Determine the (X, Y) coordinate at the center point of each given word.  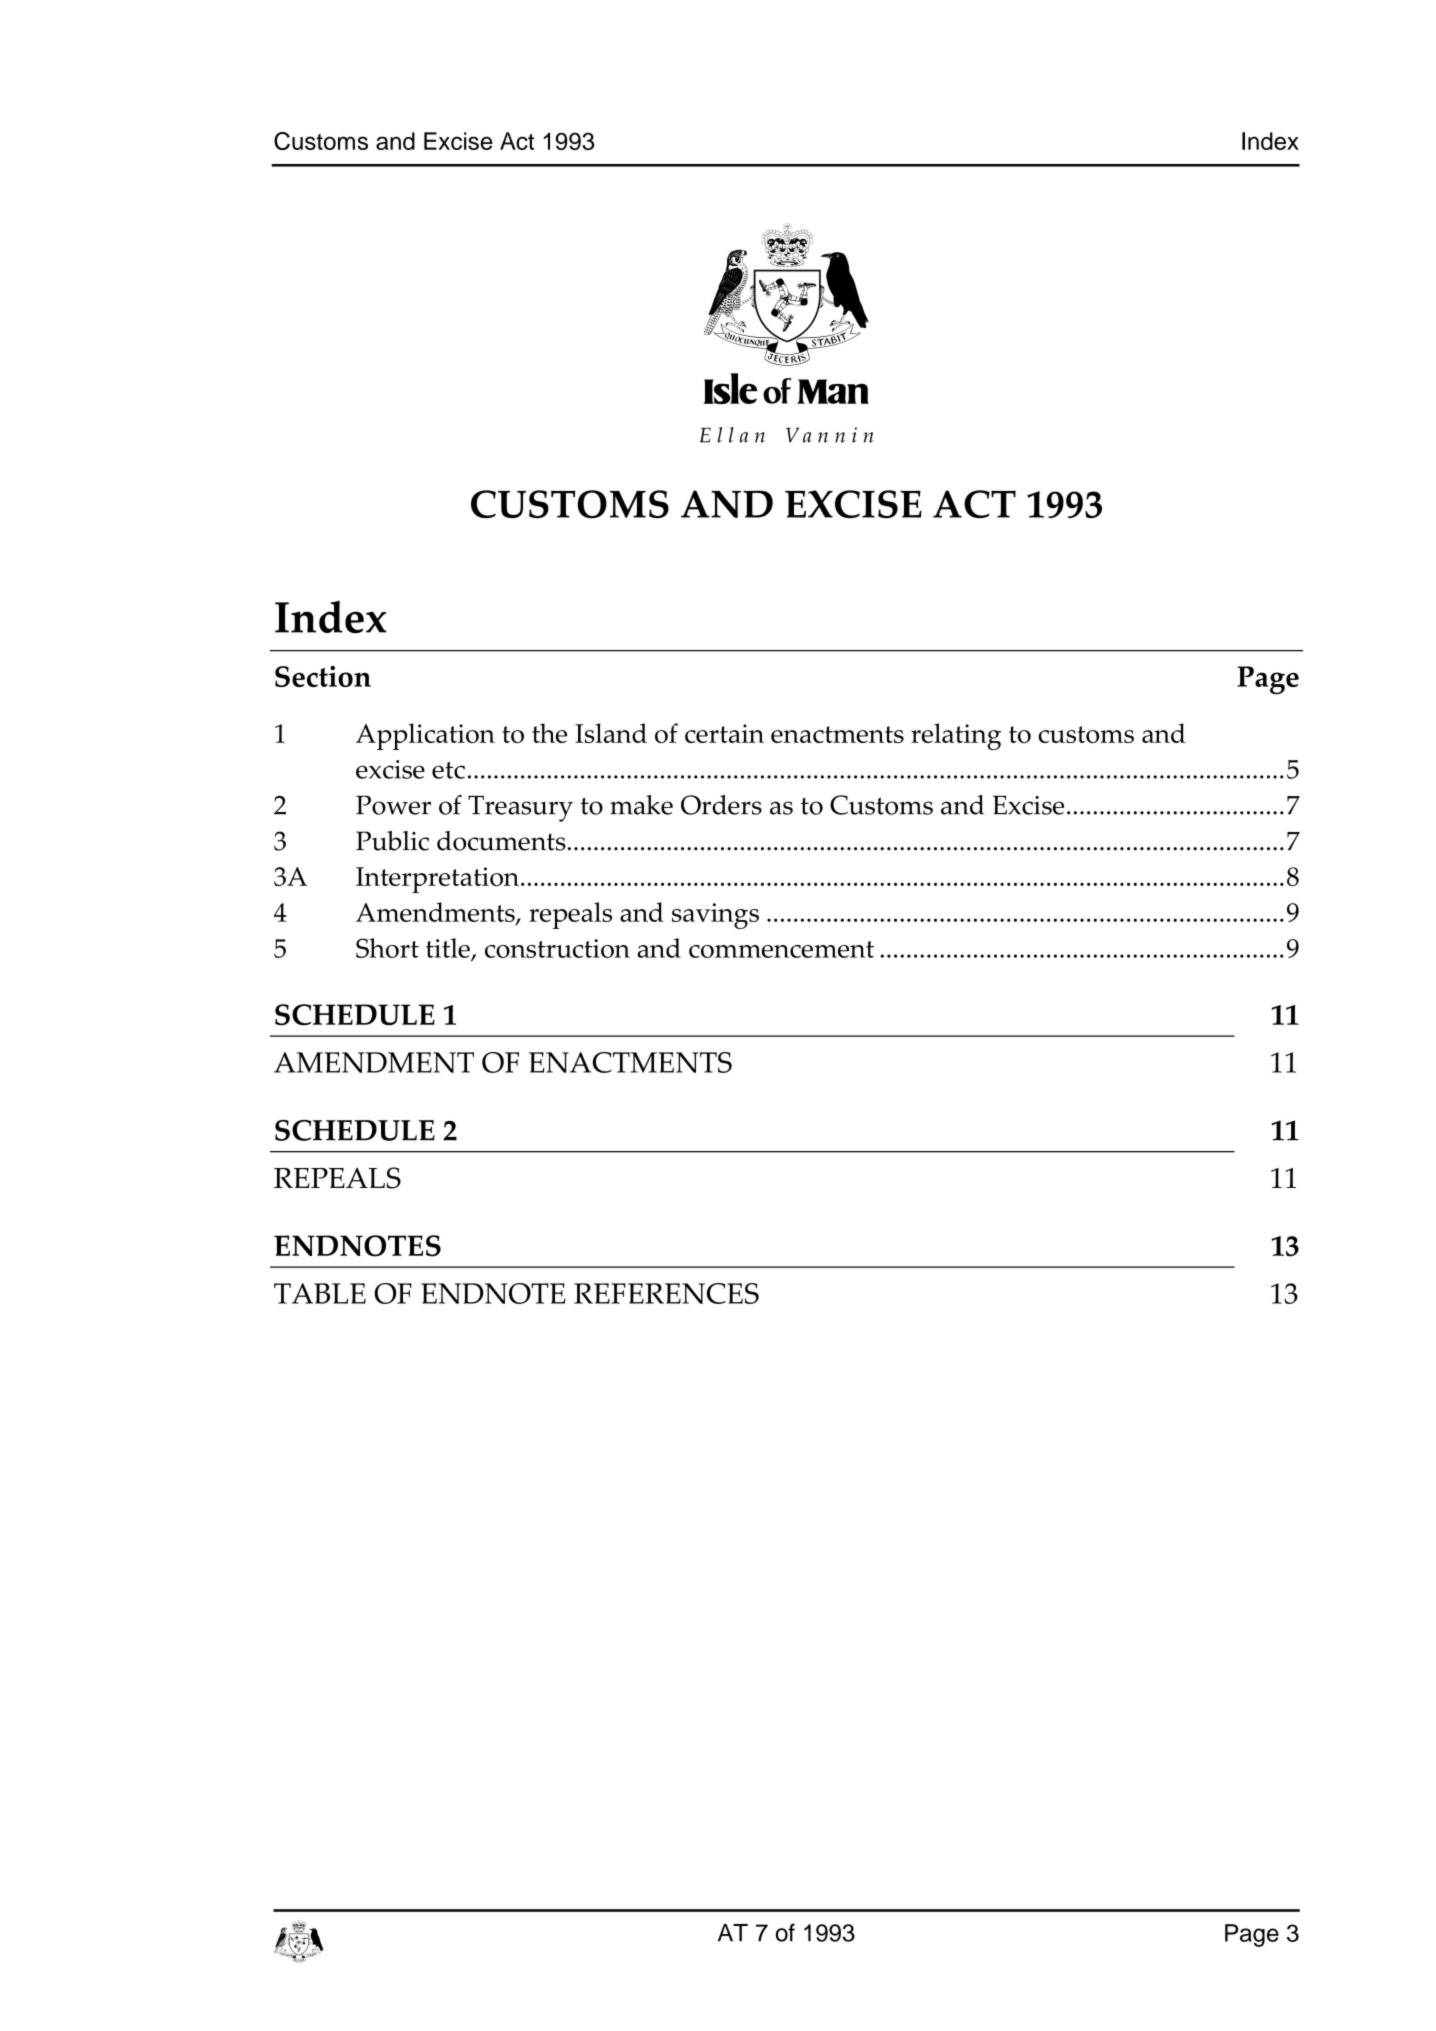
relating (956, 736)
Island (611, 733)
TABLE (320, 1293)
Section (323, 676)
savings (715, 916)
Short (387, 948)
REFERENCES (666, 1293)
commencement (781, 949)
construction (557, 948)
